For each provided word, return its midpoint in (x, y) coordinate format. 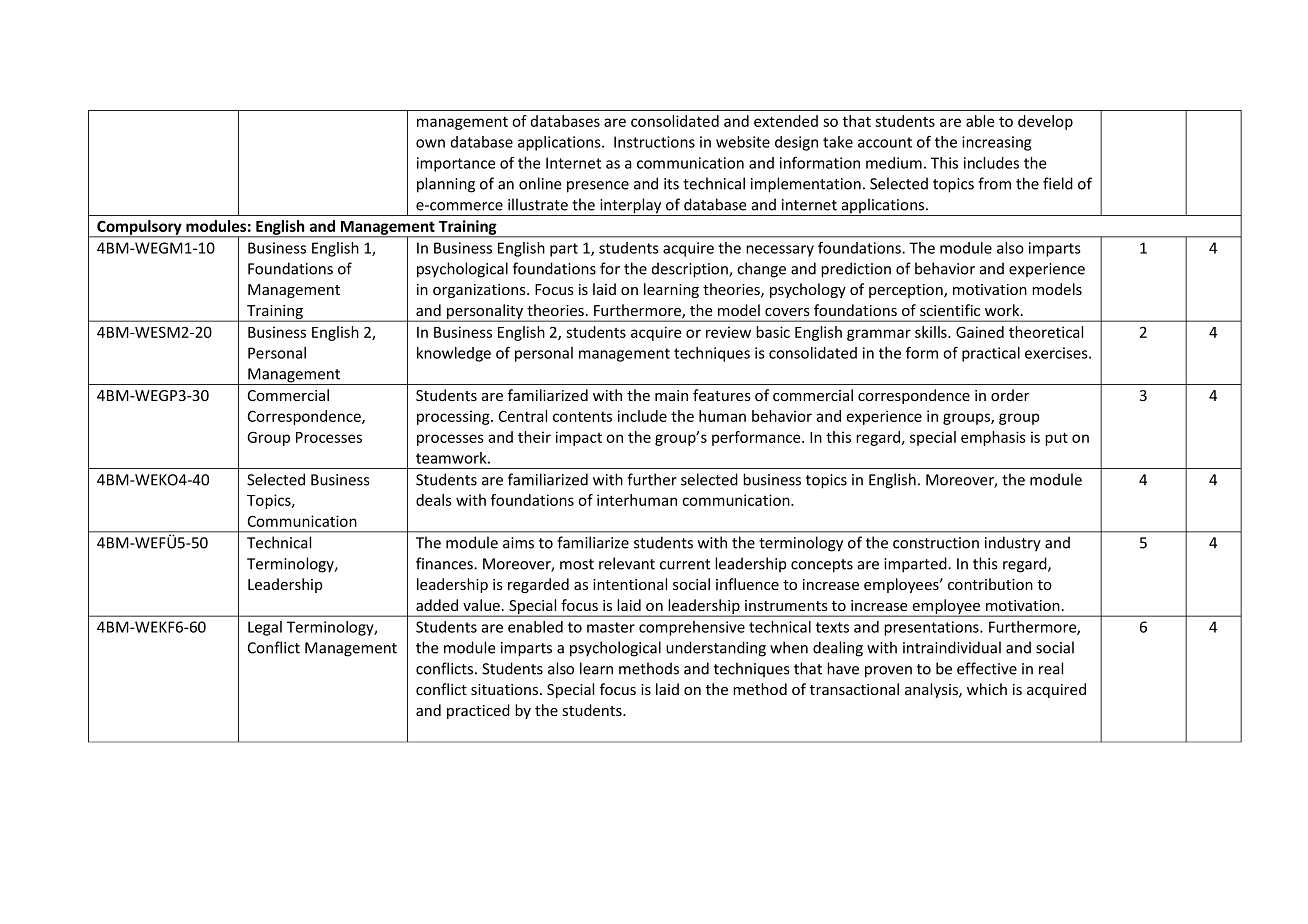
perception (907, 291)
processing (454, 417)
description (691, 270)
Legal (265, 628)
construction (936, 543)
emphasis (993, 438)
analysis (932, 690)
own (430, 143)
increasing (996, 143)
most (577, 564)
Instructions (654, 142)
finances (445, 563)
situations (506, 689)
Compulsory (139, 228)
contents (582, 416)
